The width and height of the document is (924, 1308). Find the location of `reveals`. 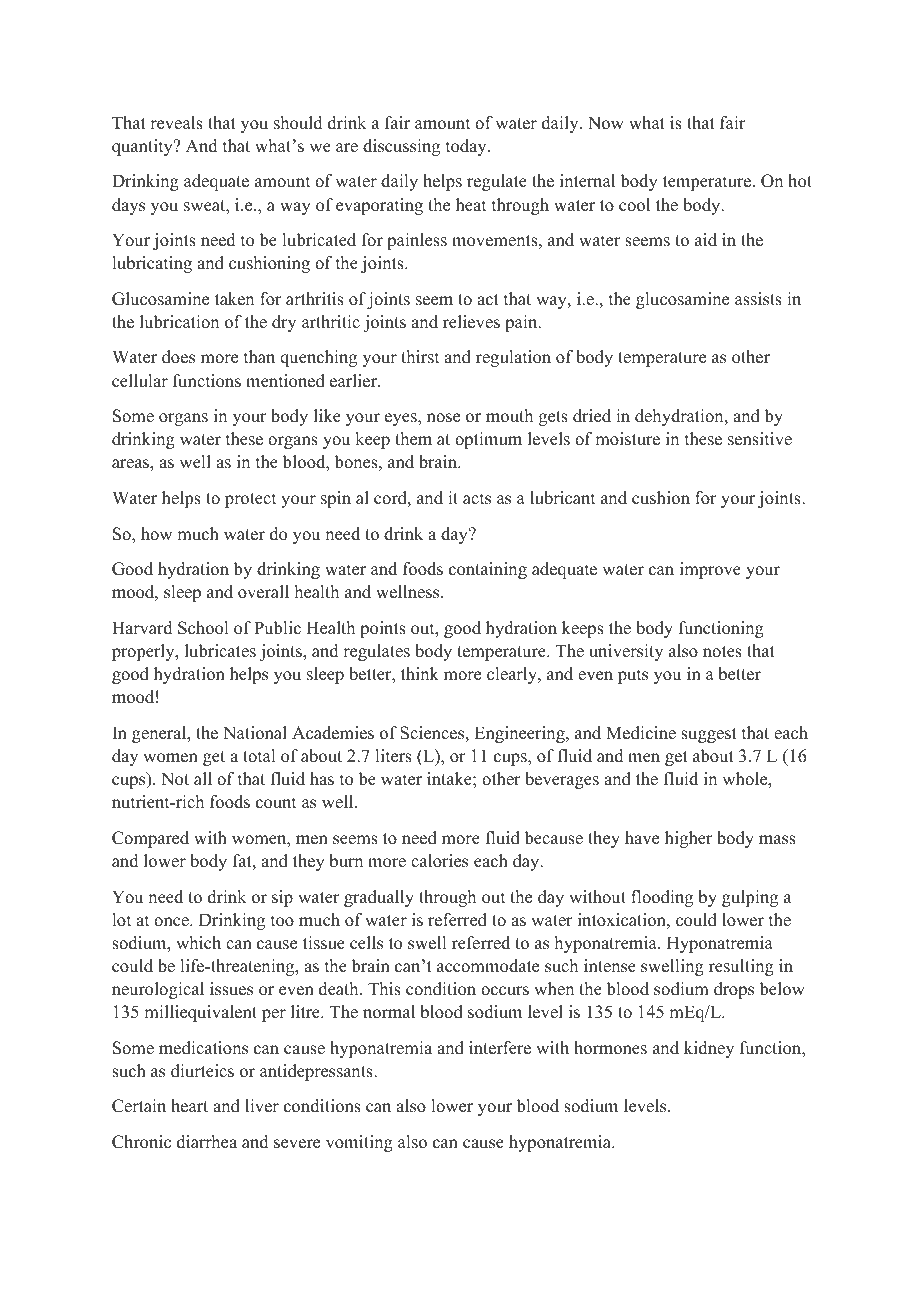

reveals is located at coordinates (176, 123).
